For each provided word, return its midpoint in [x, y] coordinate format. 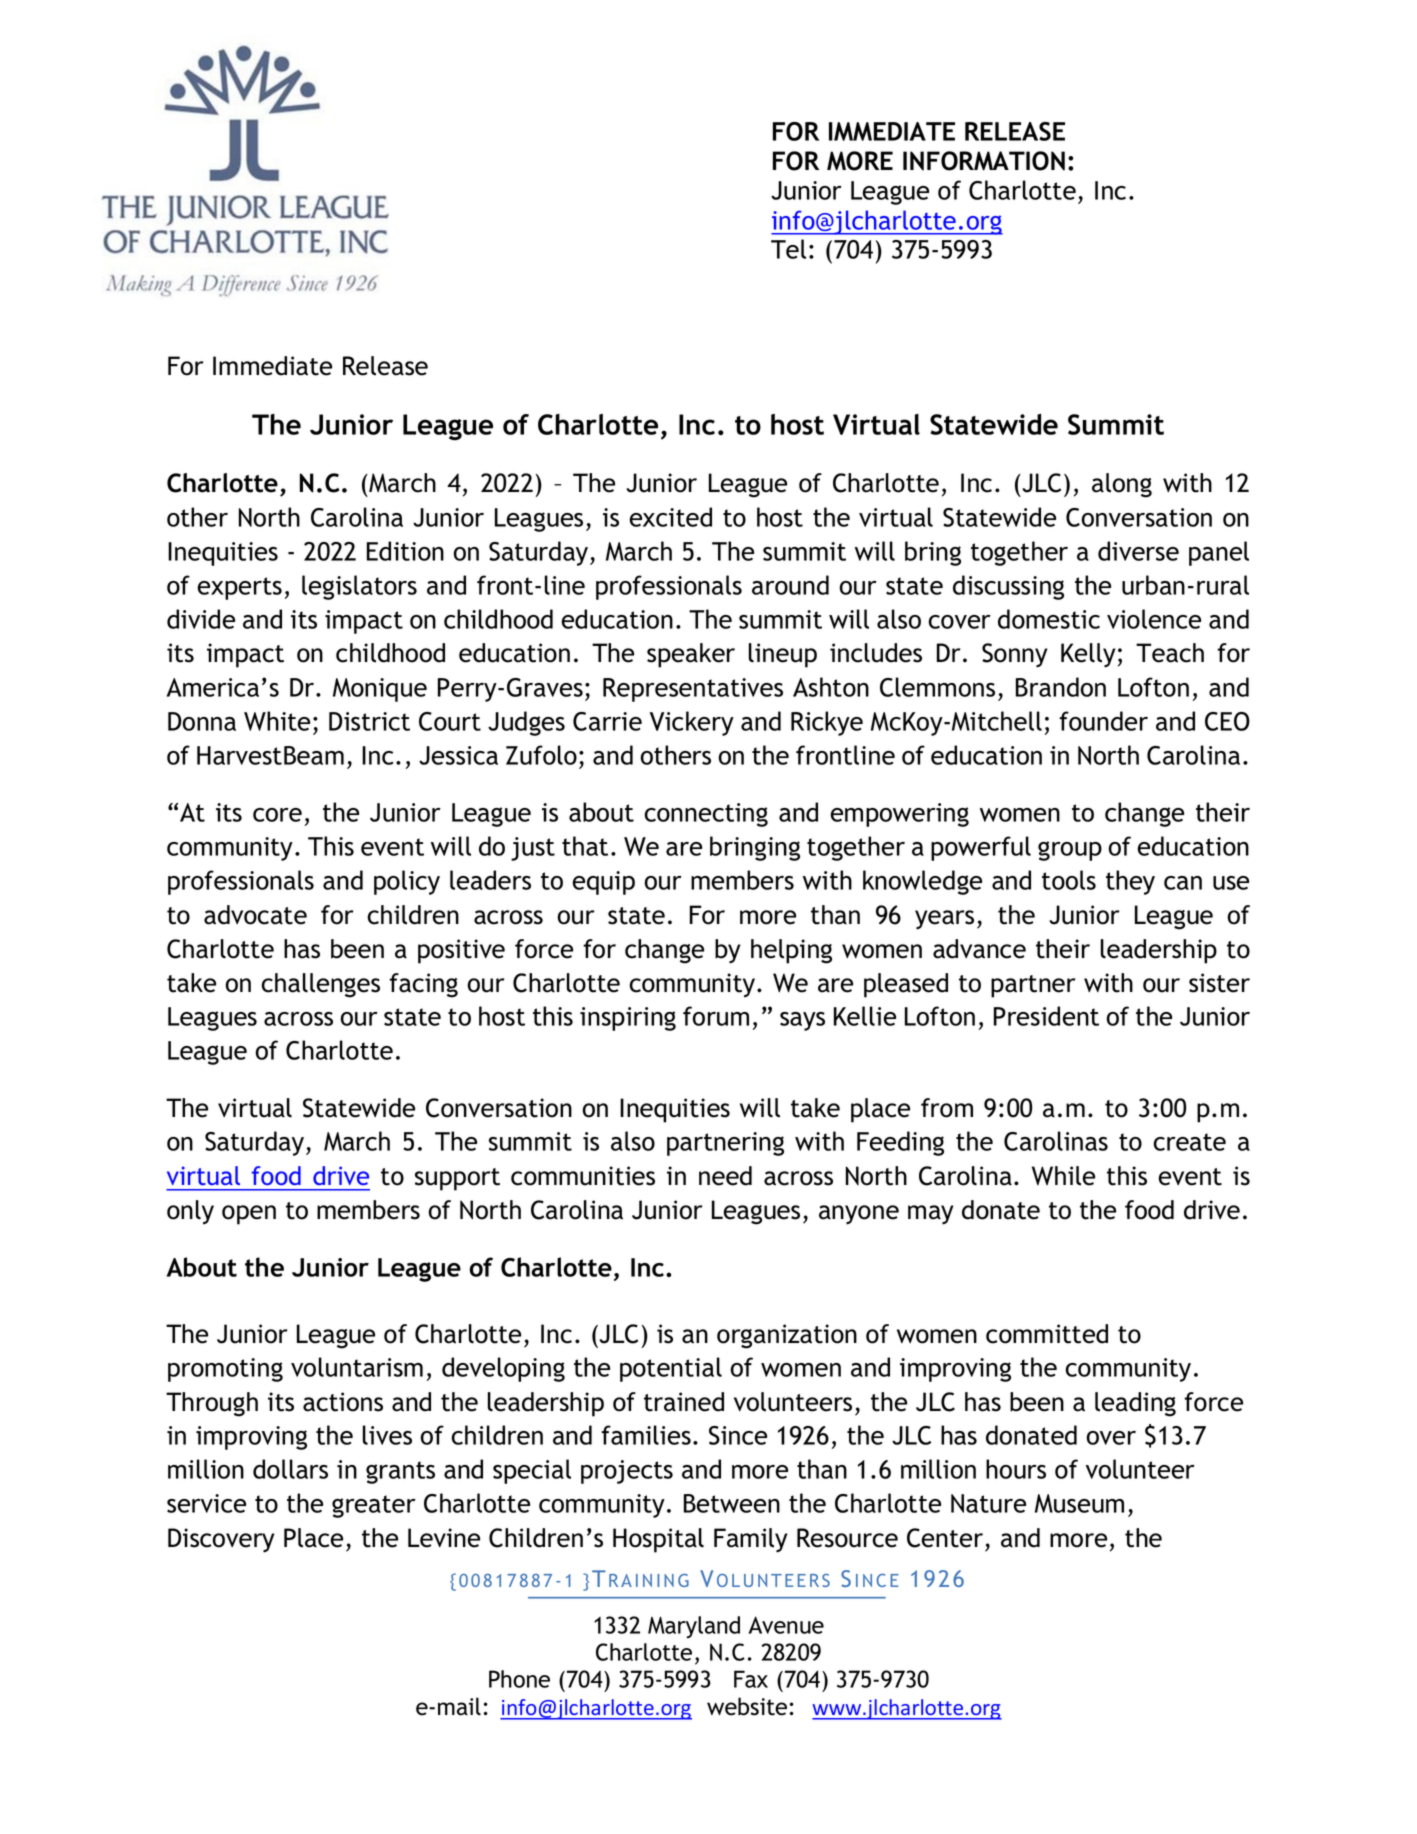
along [1122, 485]
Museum [1079, 1503]
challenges [320, 985]
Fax [751, 1679]
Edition [405, 551]
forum [716, 1016]
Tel [788, 249]
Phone [519, 1679]
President [1046, 1016]
